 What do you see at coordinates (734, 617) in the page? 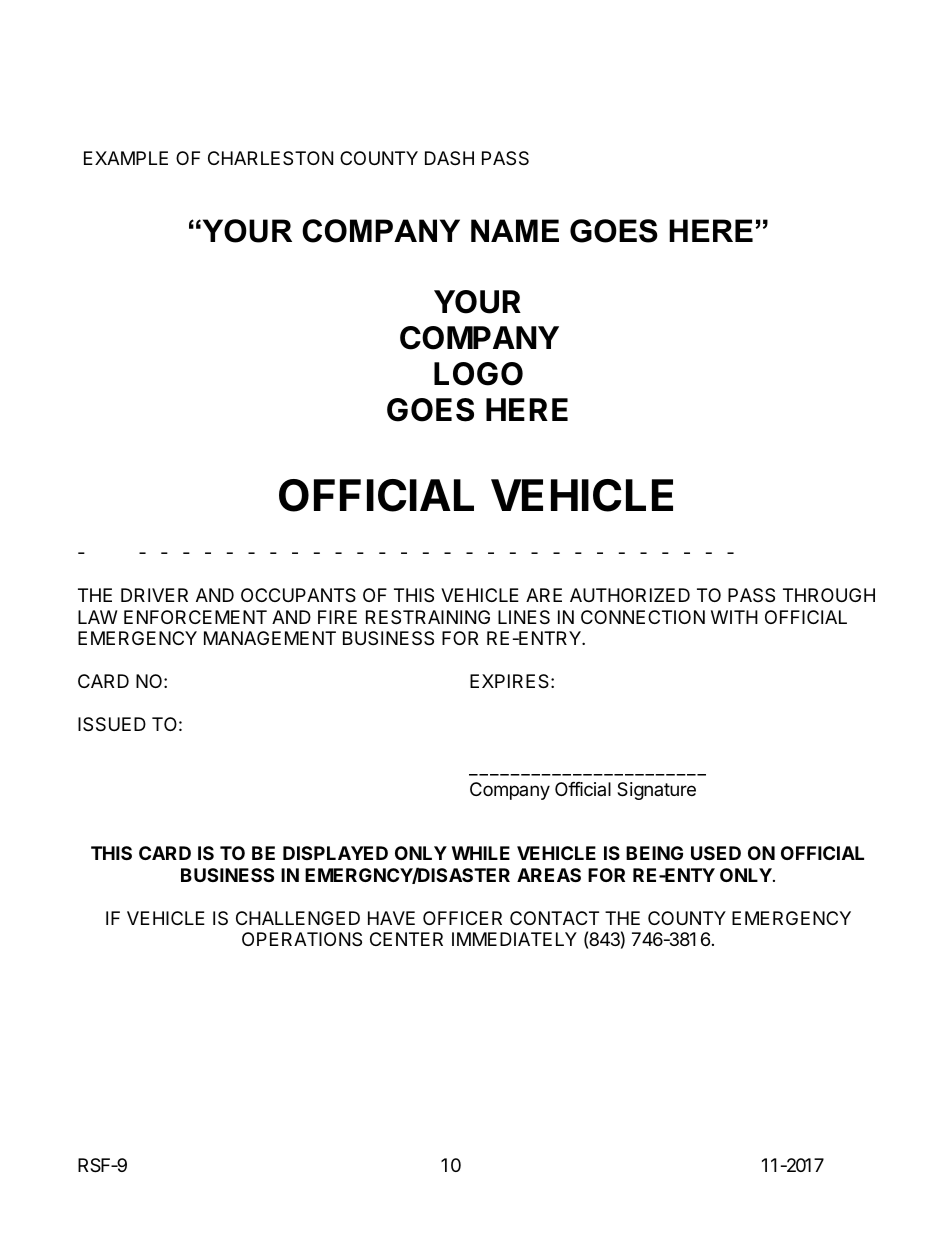
I see `WITH` at bounding box center [734, 617].
